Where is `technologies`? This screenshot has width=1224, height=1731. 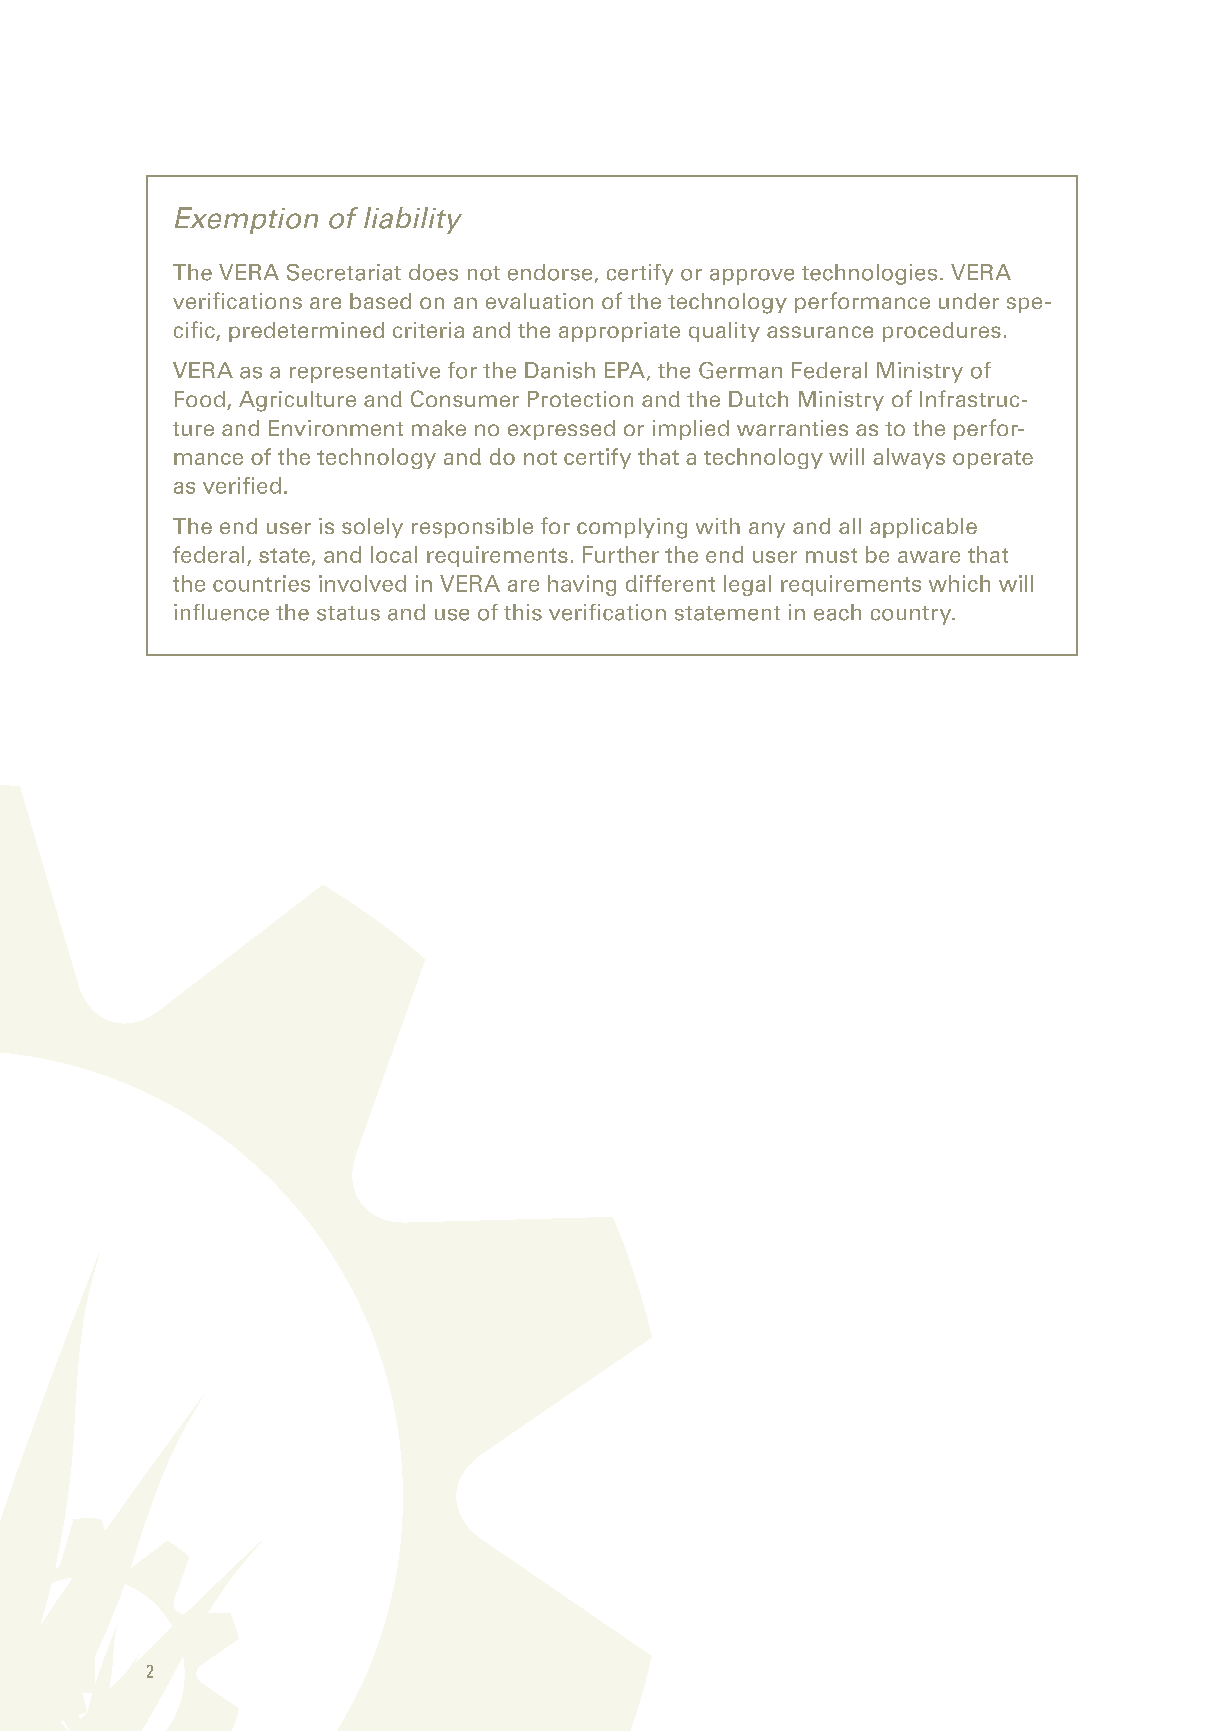 technologies is located at coordinates (869, 274).
